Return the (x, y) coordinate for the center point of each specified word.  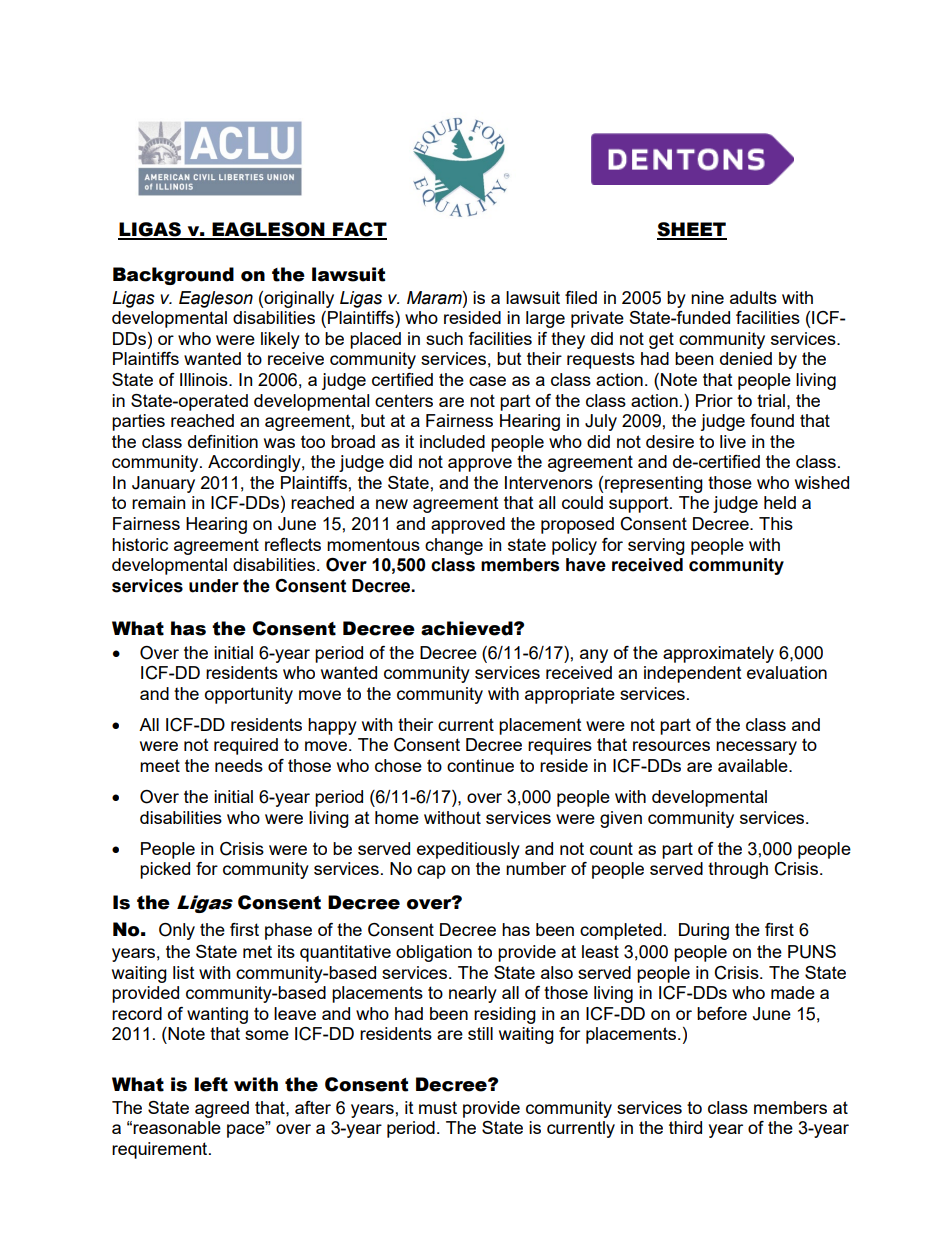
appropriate (570, 695)
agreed (222, 1109)
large (545, 319)
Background (173, 276)
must (438, 1107)
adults (753, 297)
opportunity (249, 695)
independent (693, 674)
